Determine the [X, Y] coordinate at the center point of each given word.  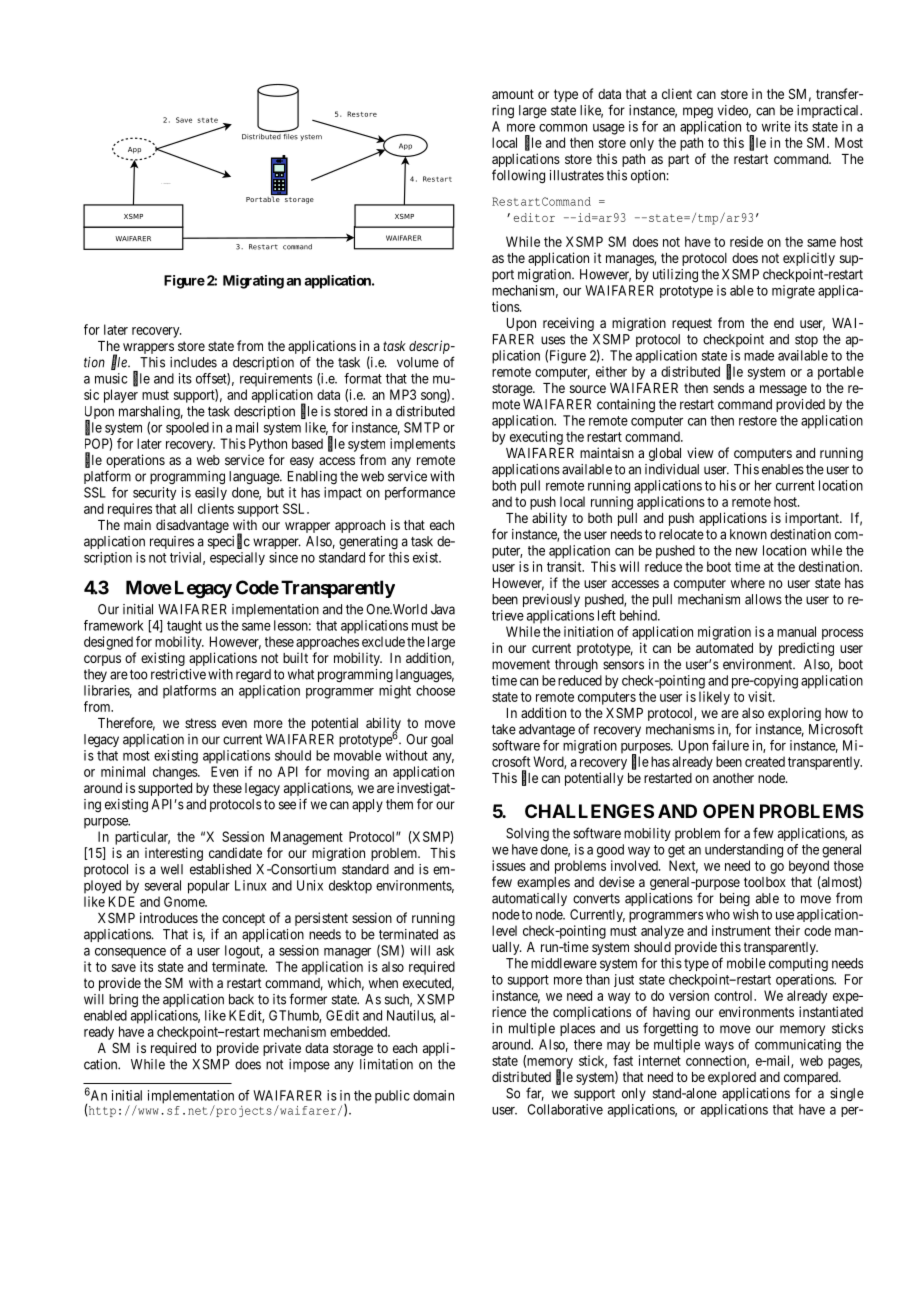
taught [184, 627]
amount [513, 94]
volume [418, 362]
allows [763, 599]
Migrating [253, 282]
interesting [174, 854]
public [392, 1096]
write [776, 126]
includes [193, 362]
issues [509, 865]
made [759, 355]
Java [443, 609]
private [282, 1049]
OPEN [728, 811]
